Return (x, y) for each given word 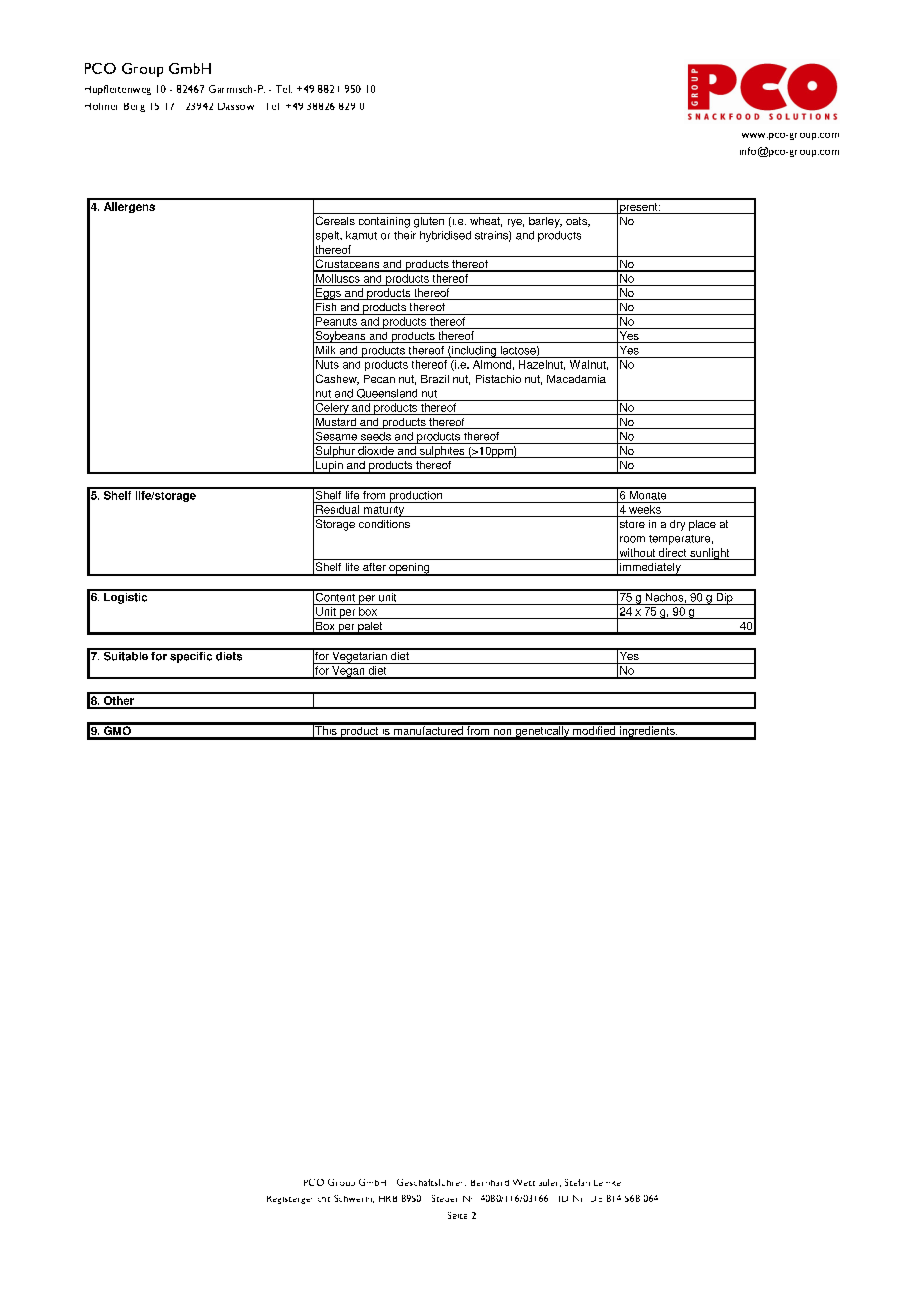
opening (409, 569)
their (405, 235)
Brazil (435, 379)
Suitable (125, 655)
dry (677, 525)
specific (191, 656)
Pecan (379, 379)
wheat (486, 222)
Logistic (126, 597)
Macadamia (576, 379)
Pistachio (498, 379)
